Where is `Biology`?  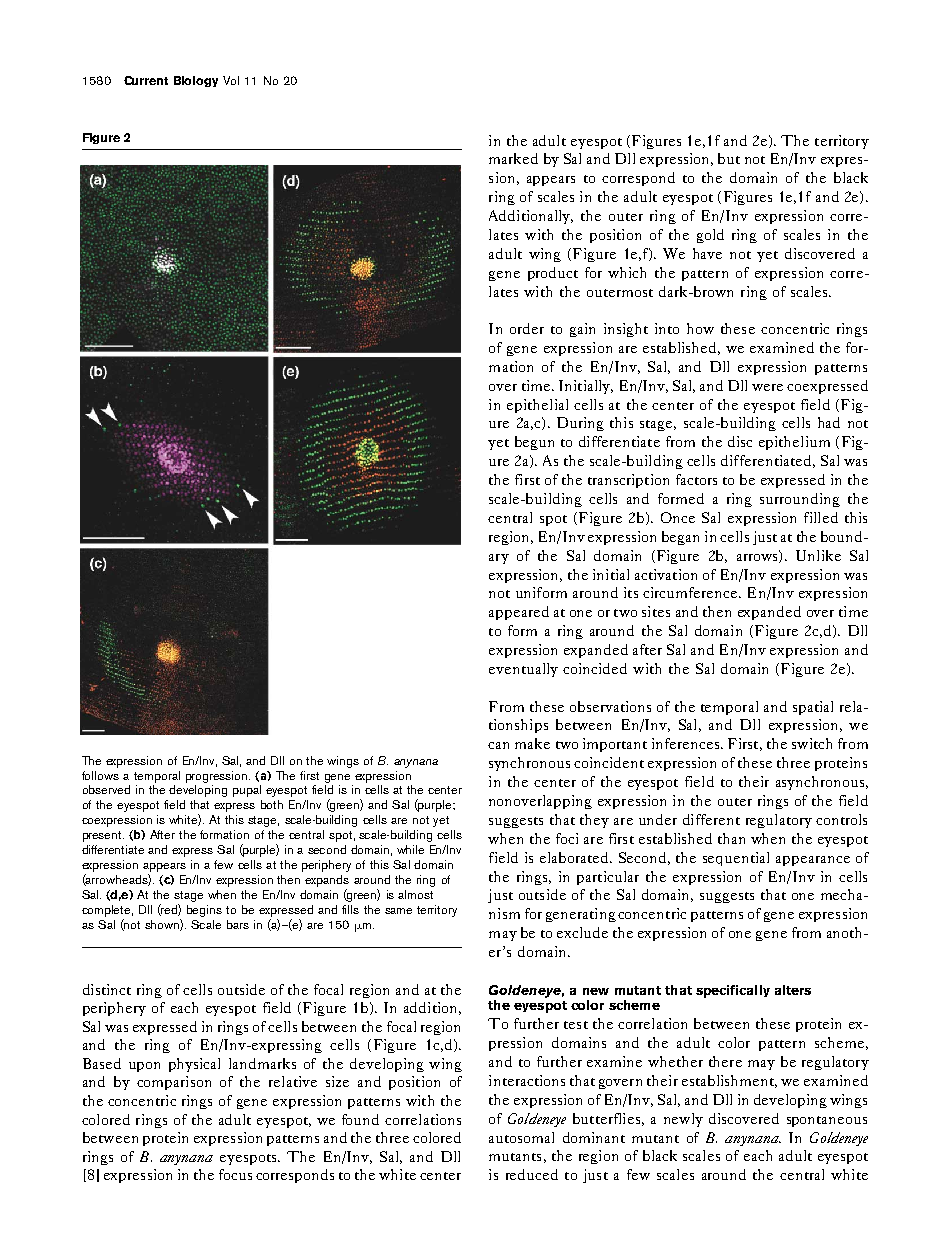
Biology is located at coordinates (196, 81).
